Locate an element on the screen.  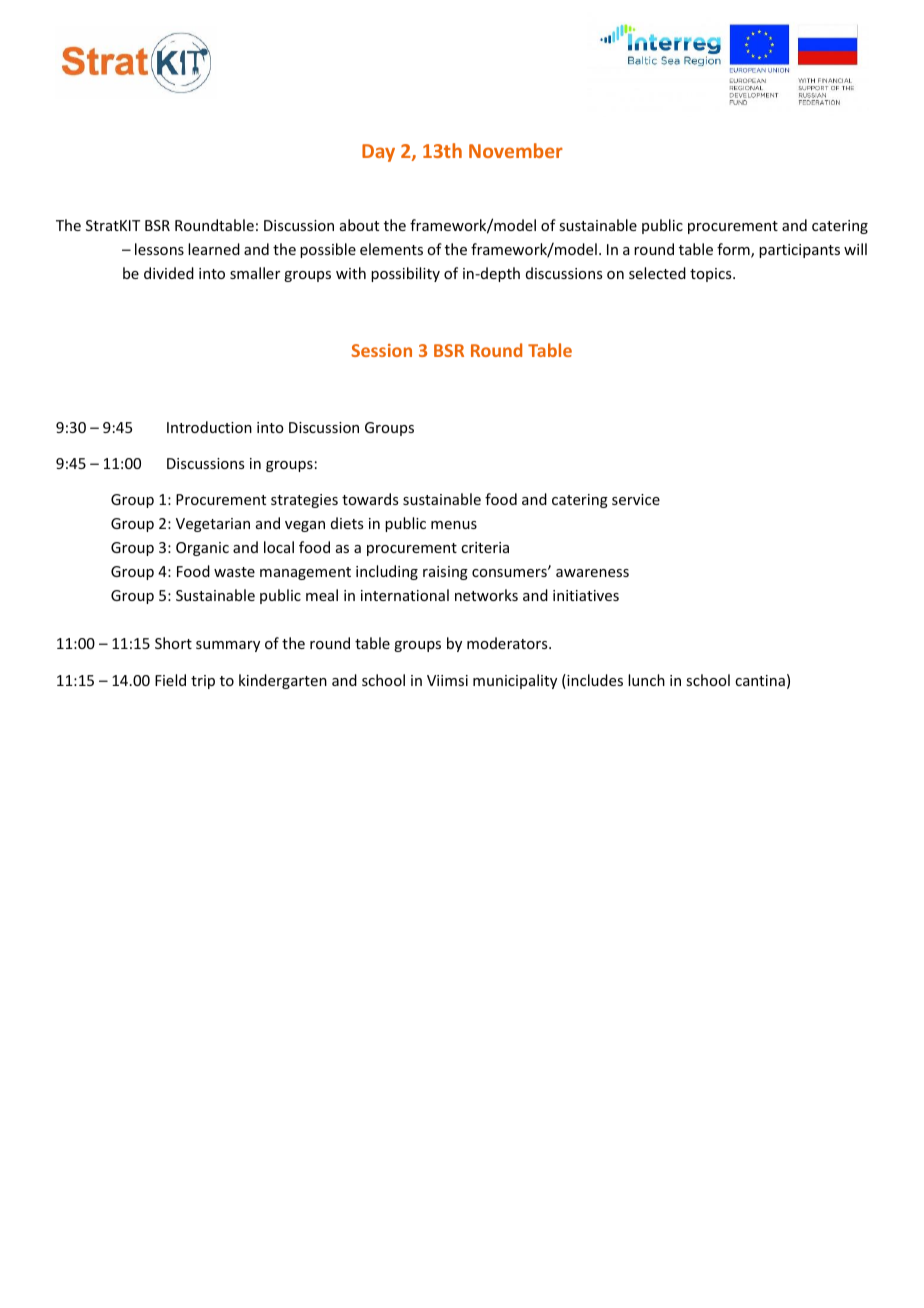
participants is located at coordinates (799, 251).
